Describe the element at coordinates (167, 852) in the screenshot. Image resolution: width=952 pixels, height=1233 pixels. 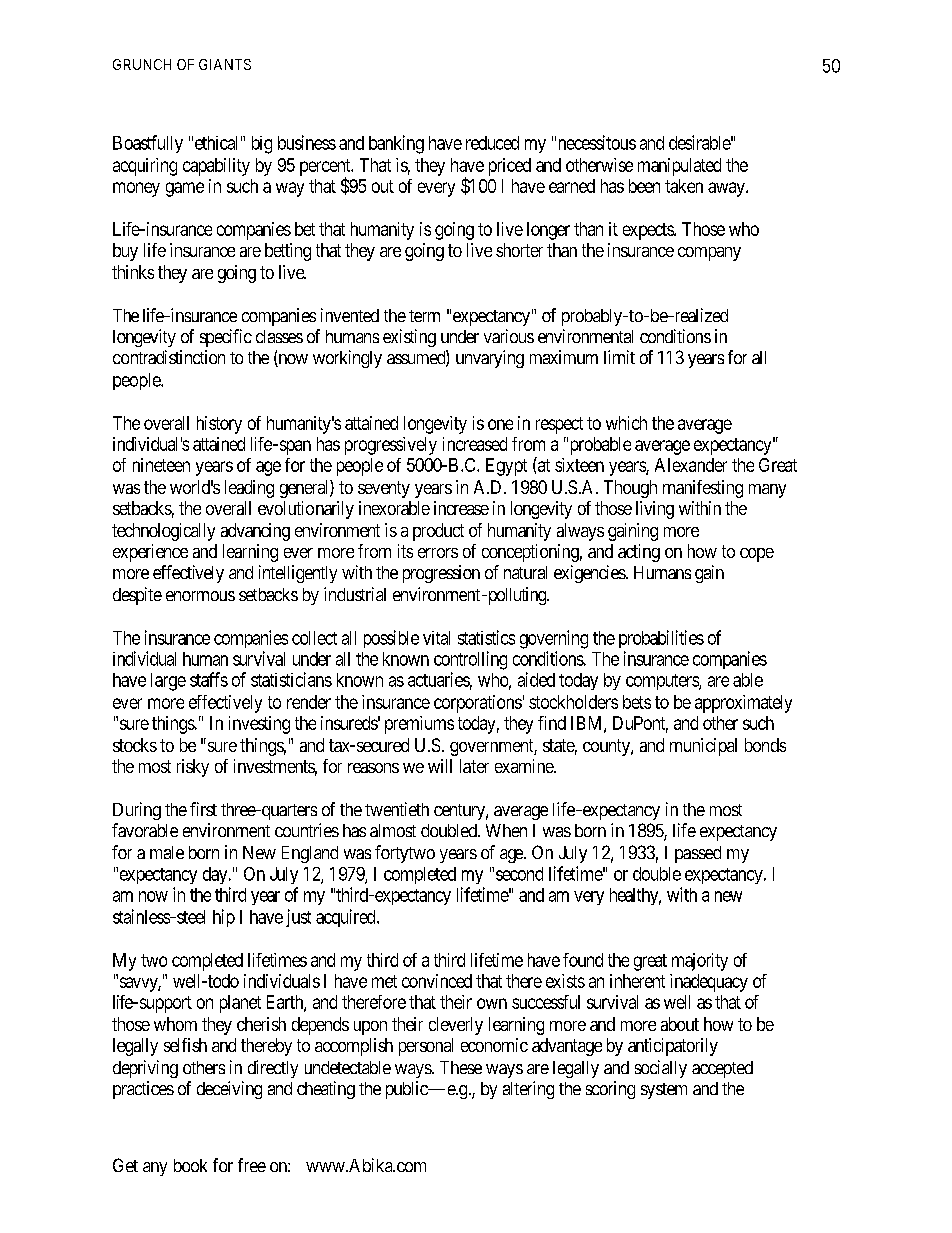
I see `male` at that location.
